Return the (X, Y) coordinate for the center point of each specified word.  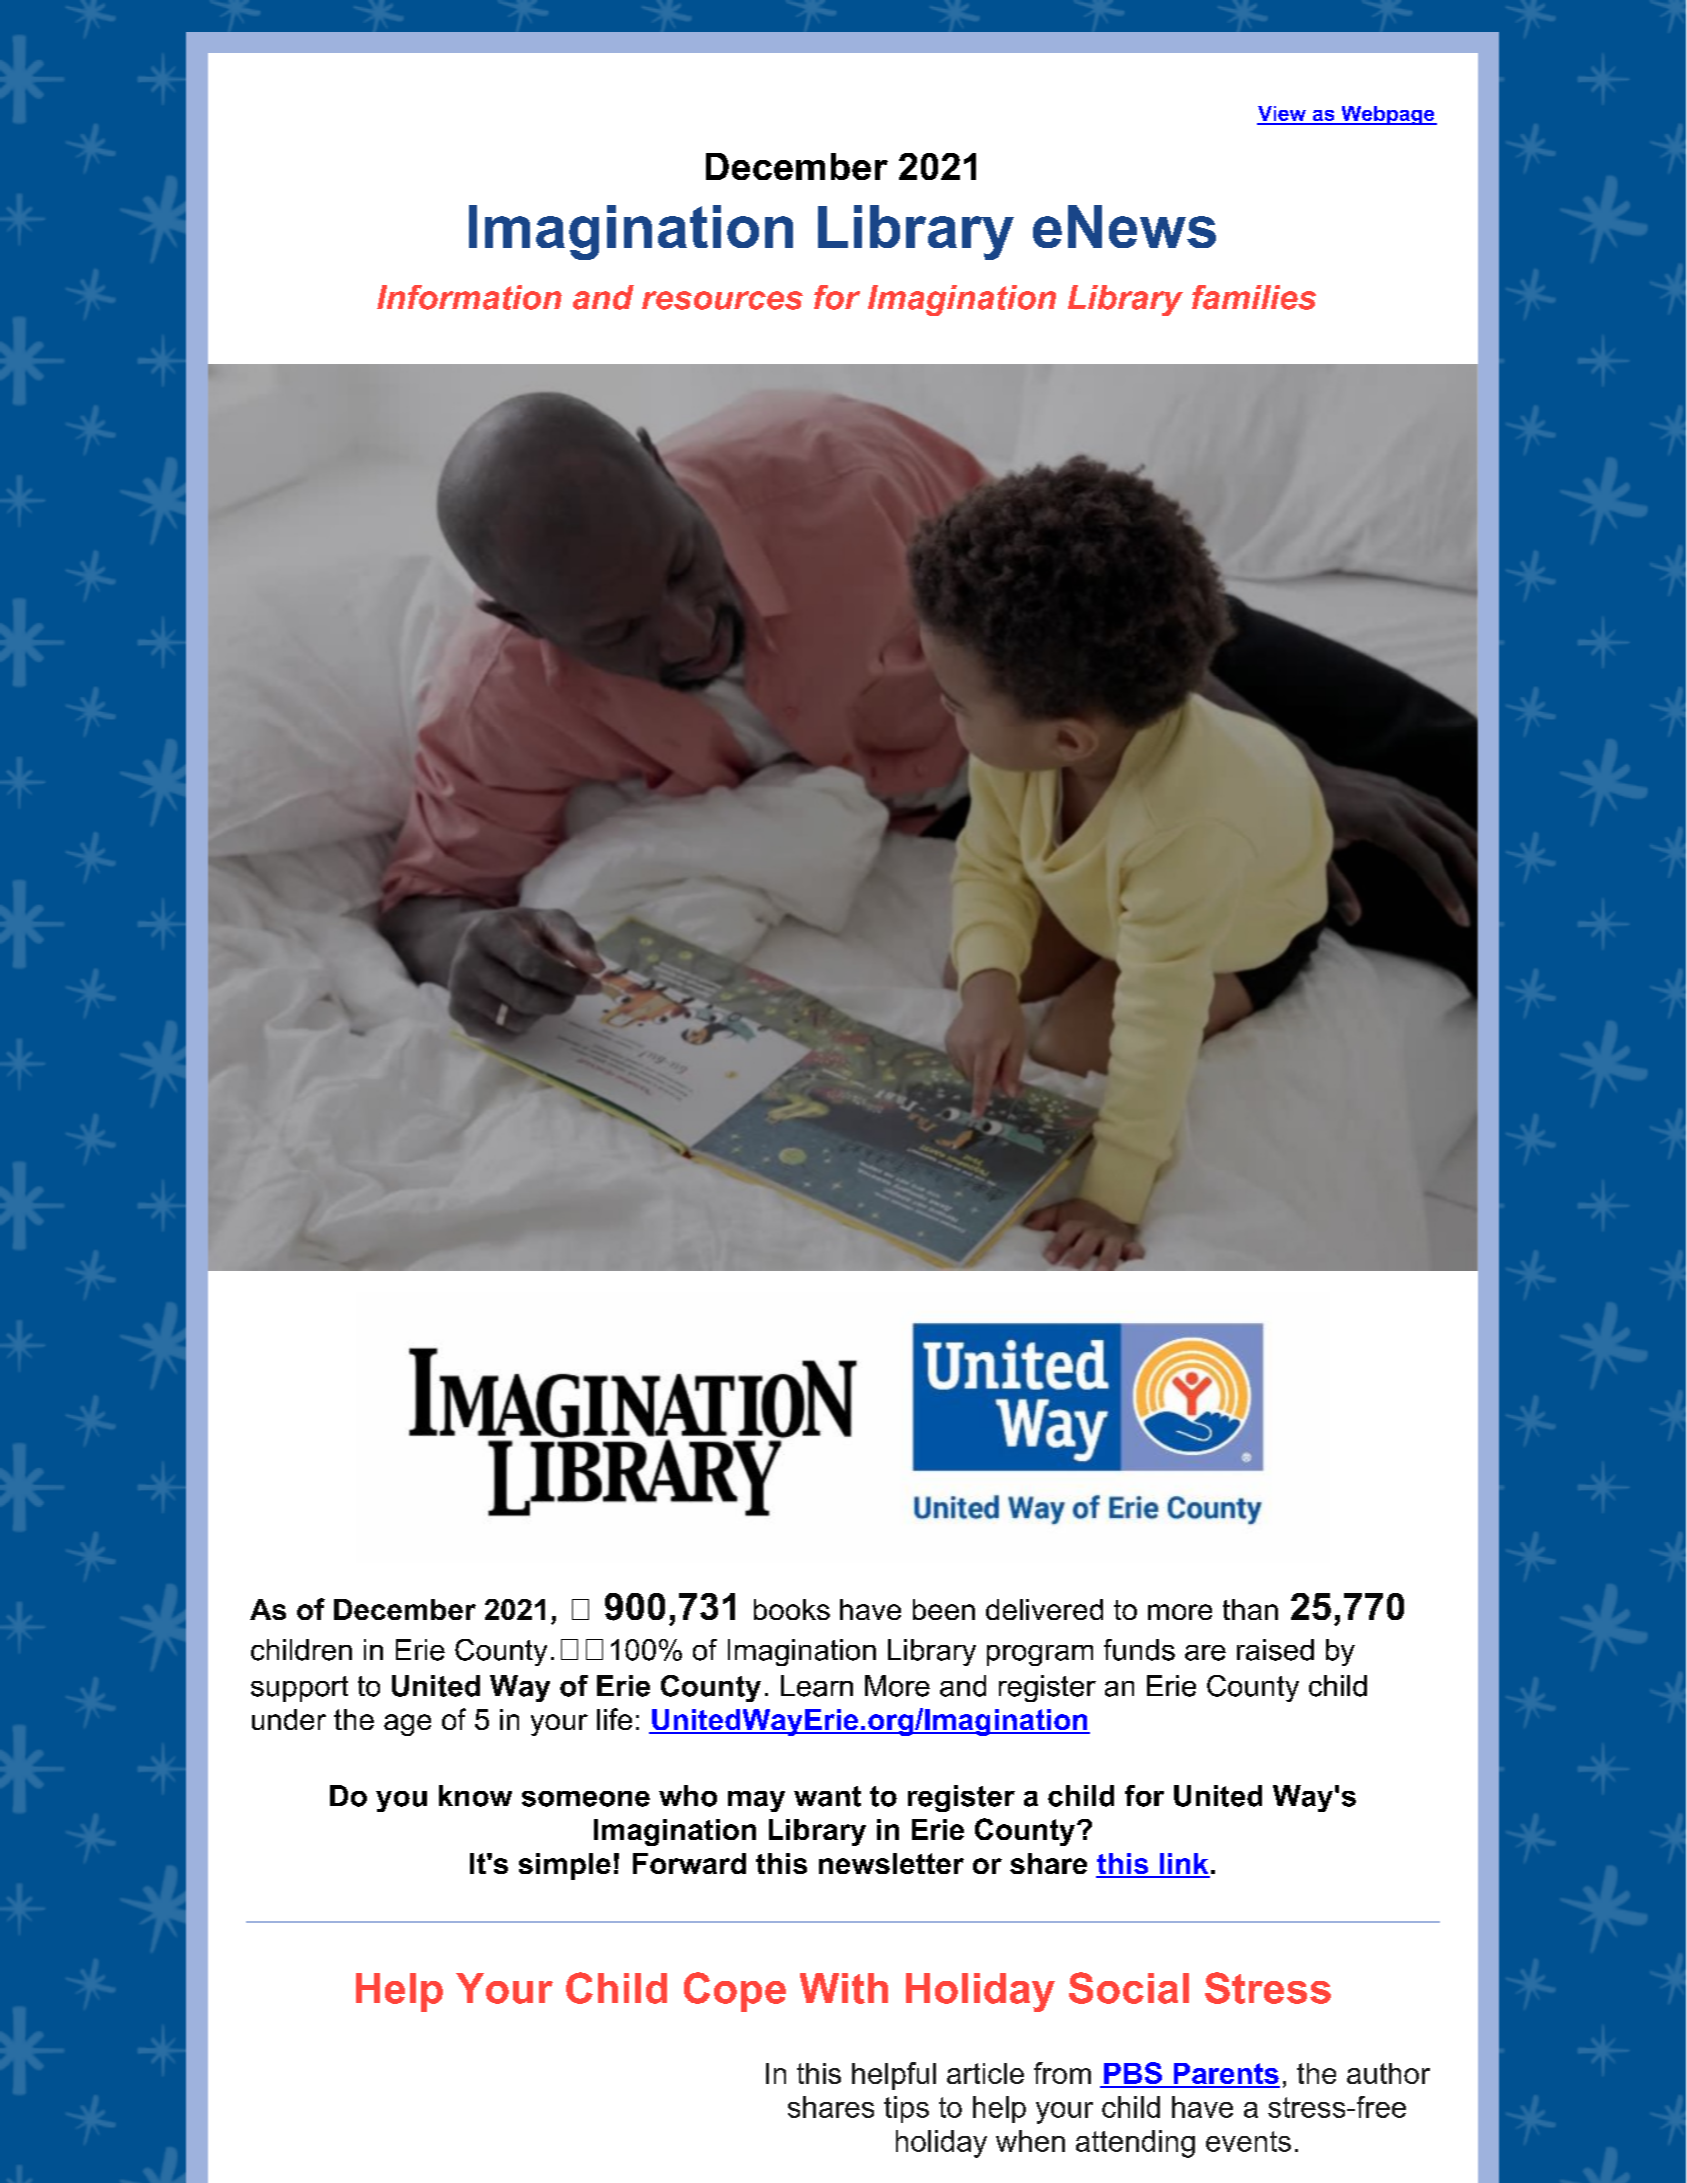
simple (565, 1866)
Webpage (1388, 115)
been (944, 1609)
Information (469, 297)
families (1254, 297)
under (289, 1719)
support (299, 1689)
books (792, 1609)
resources (722, 300)
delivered (1044, 1609)
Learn (817, 1686)
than (1250, 1609)
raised (1275, 1650)
